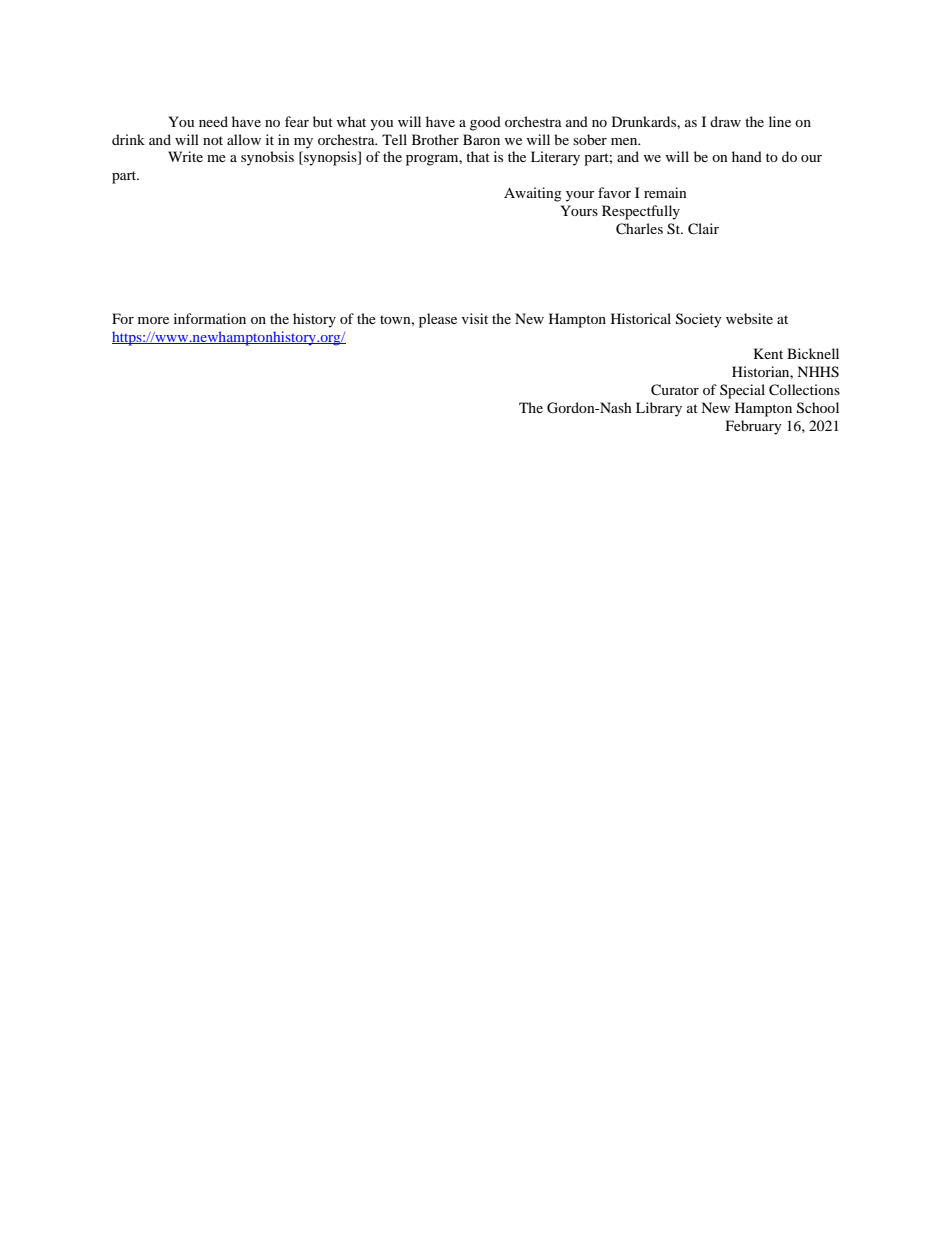  What do you see at coordinates (675, 390) in the screenshot?
I see `Curator` at bounding box center [675, 390].
